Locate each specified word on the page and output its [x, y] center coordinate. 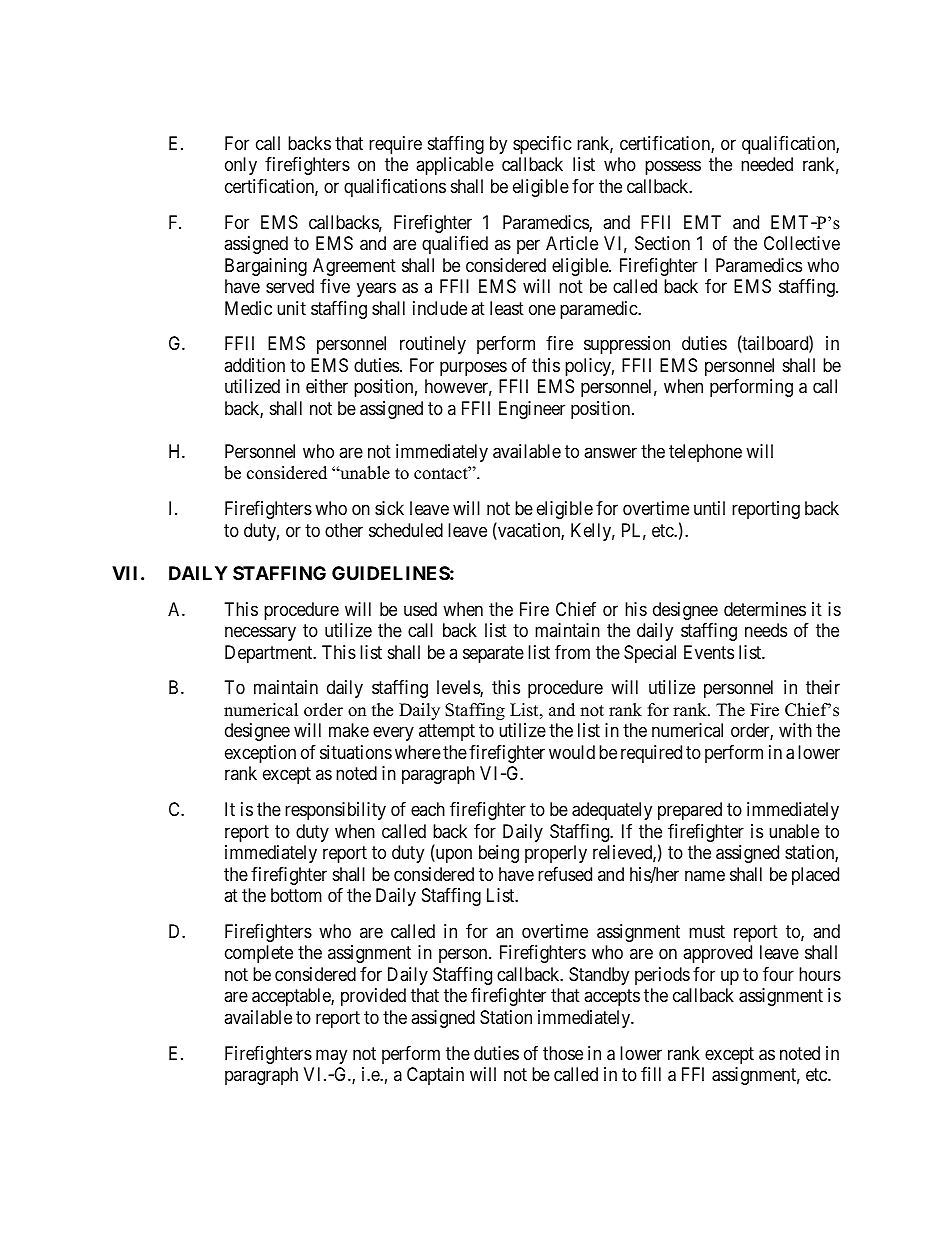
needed [767, 164]
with [795, 730]
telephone [705, 453]
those [563, 1053]
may [331, 1056]
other [344, 530]
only [241, 166]
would [572, 752]
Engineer [532, 410]
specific [542, 145]
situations [356, 752]
